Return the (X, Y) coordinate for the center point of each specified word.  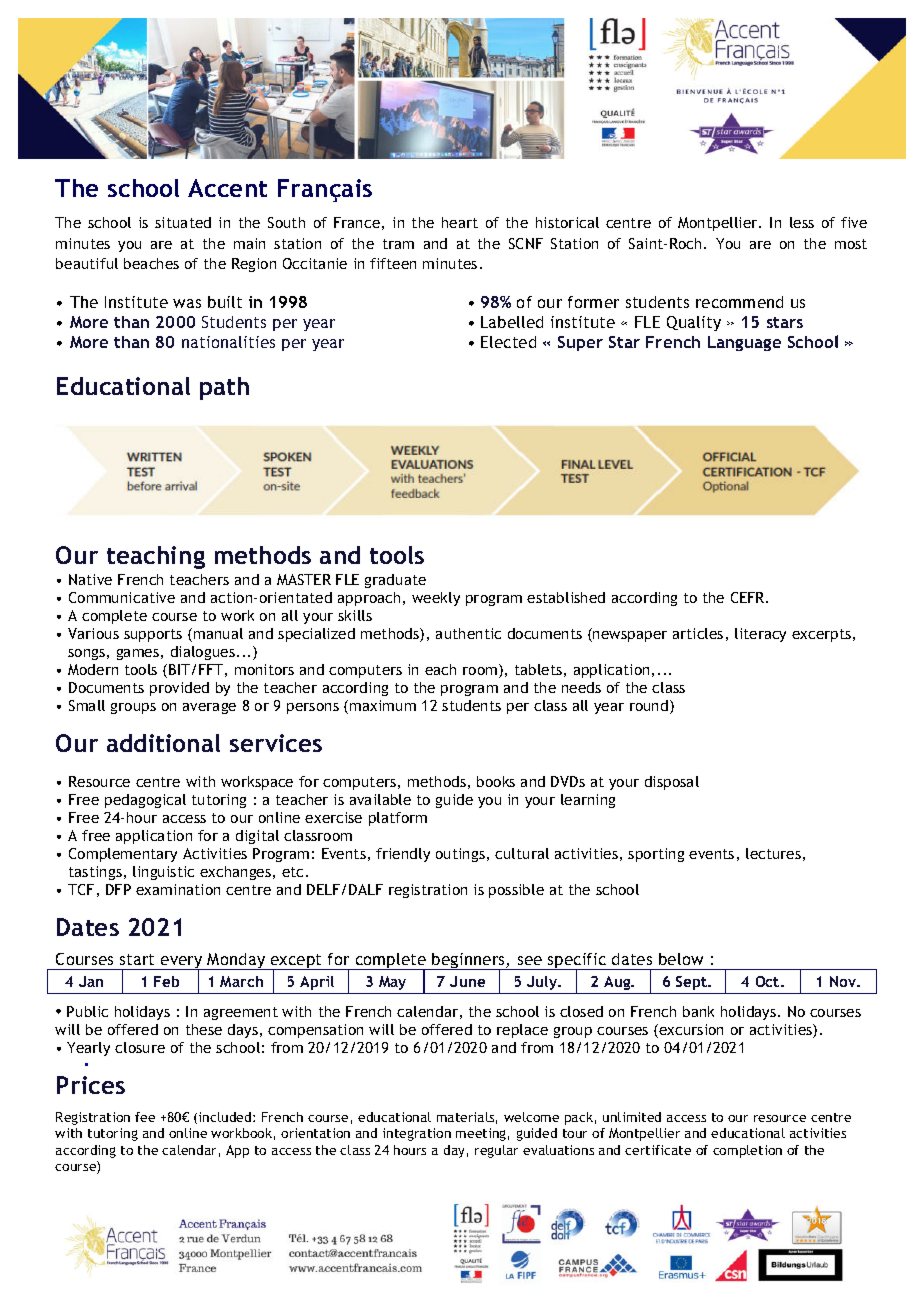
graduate (395, 581)
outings (460, 855)
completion (747, 1151)
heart (460, 222)
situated (183, 222)
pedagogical (145, 801)
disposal (672, 783)
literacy (760, 635)
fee (145, 1117)
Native (90, 579)
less (802, 222)
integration (417, 1134)
